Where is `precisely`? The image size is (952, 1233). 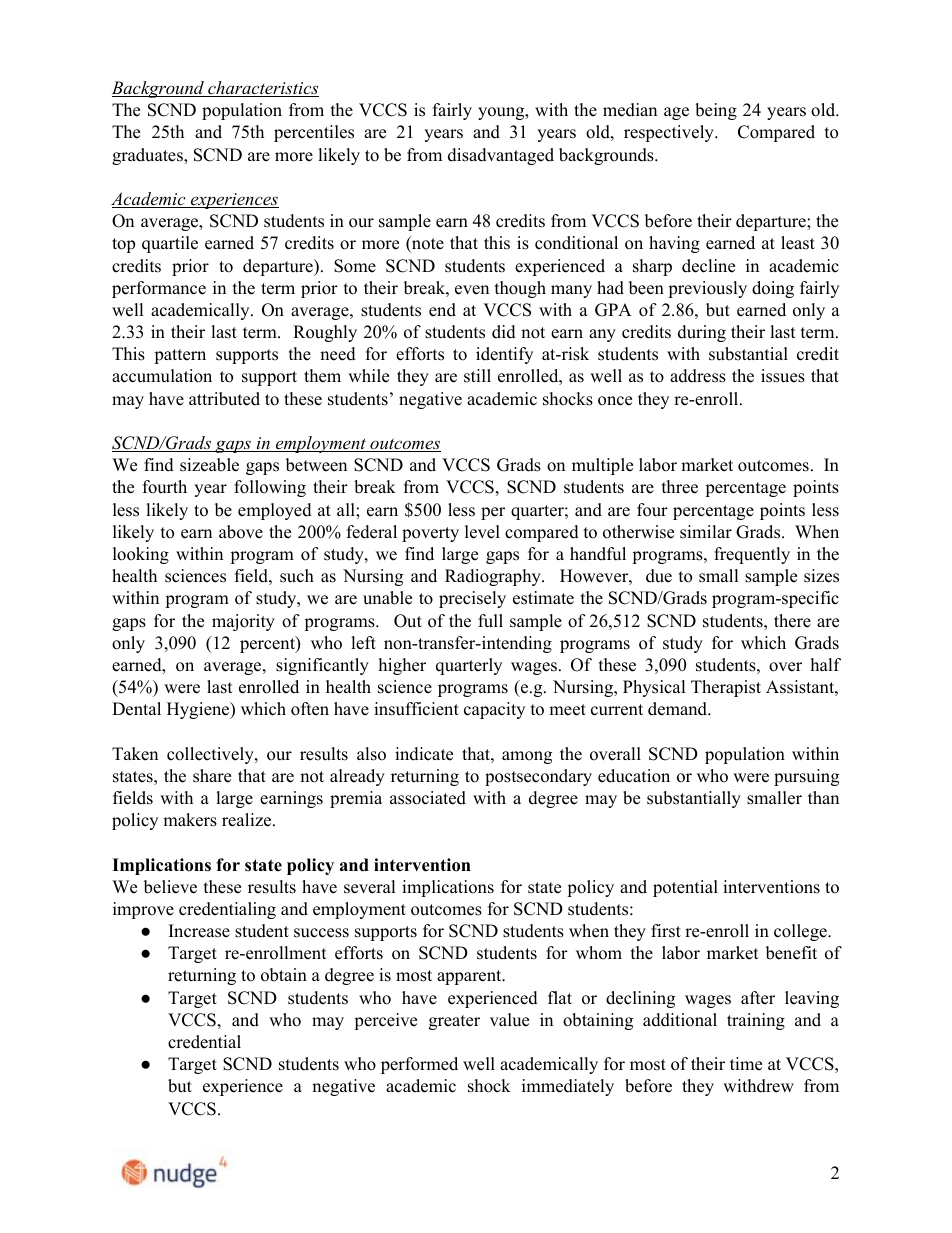
precisely is located at coordinates (472, 599).
